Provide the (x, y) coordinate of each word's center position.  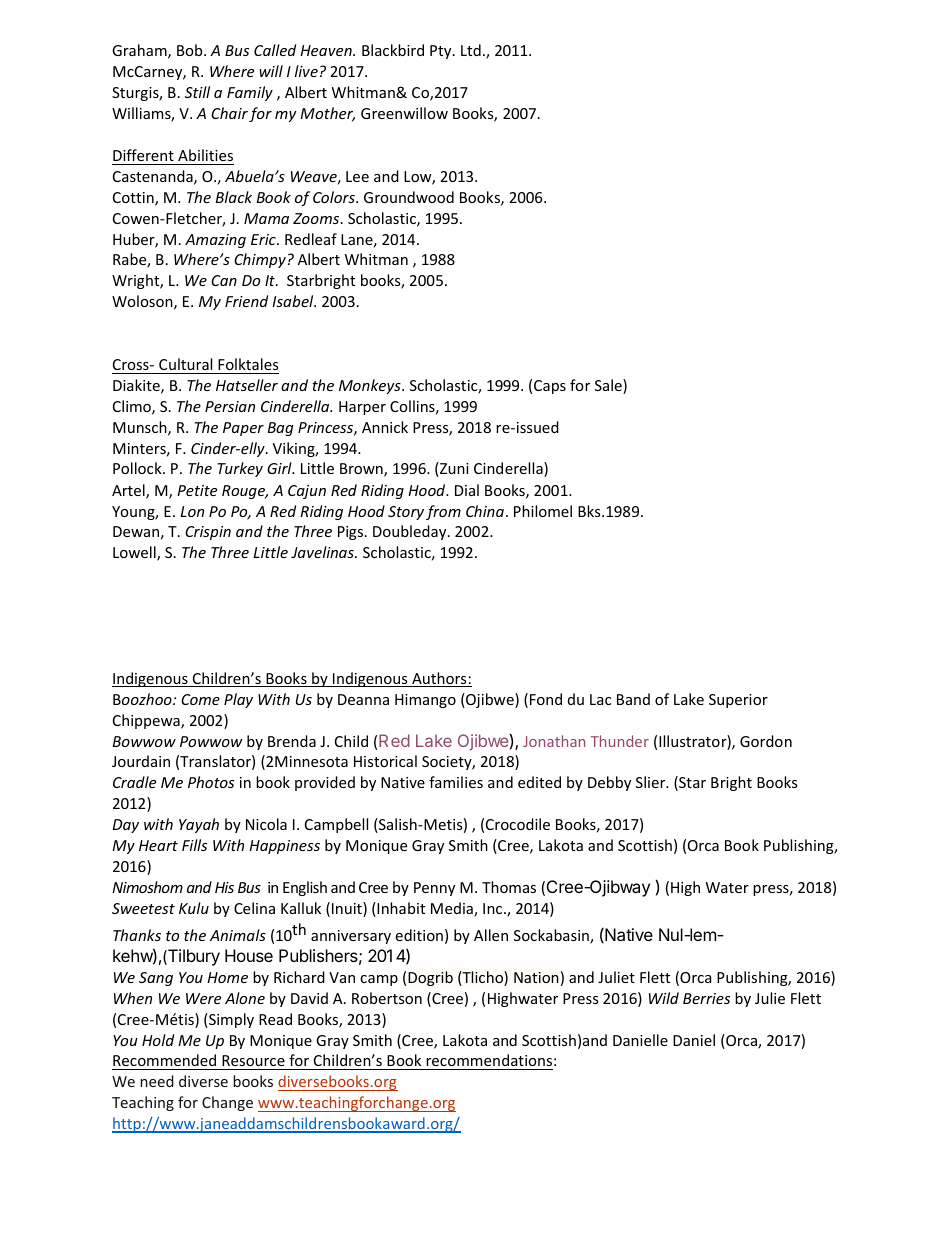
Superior (738, 701)
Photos (211, 782)
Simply (230, 1020)
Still (197, 92)
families (456, 782)
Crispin (208, 533)
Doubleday (411, 532)
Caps (550, 387)
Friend (246, 301)
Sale (609, 386)
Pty (442, 52)
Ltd (471, 50)
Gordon (766, 741)
